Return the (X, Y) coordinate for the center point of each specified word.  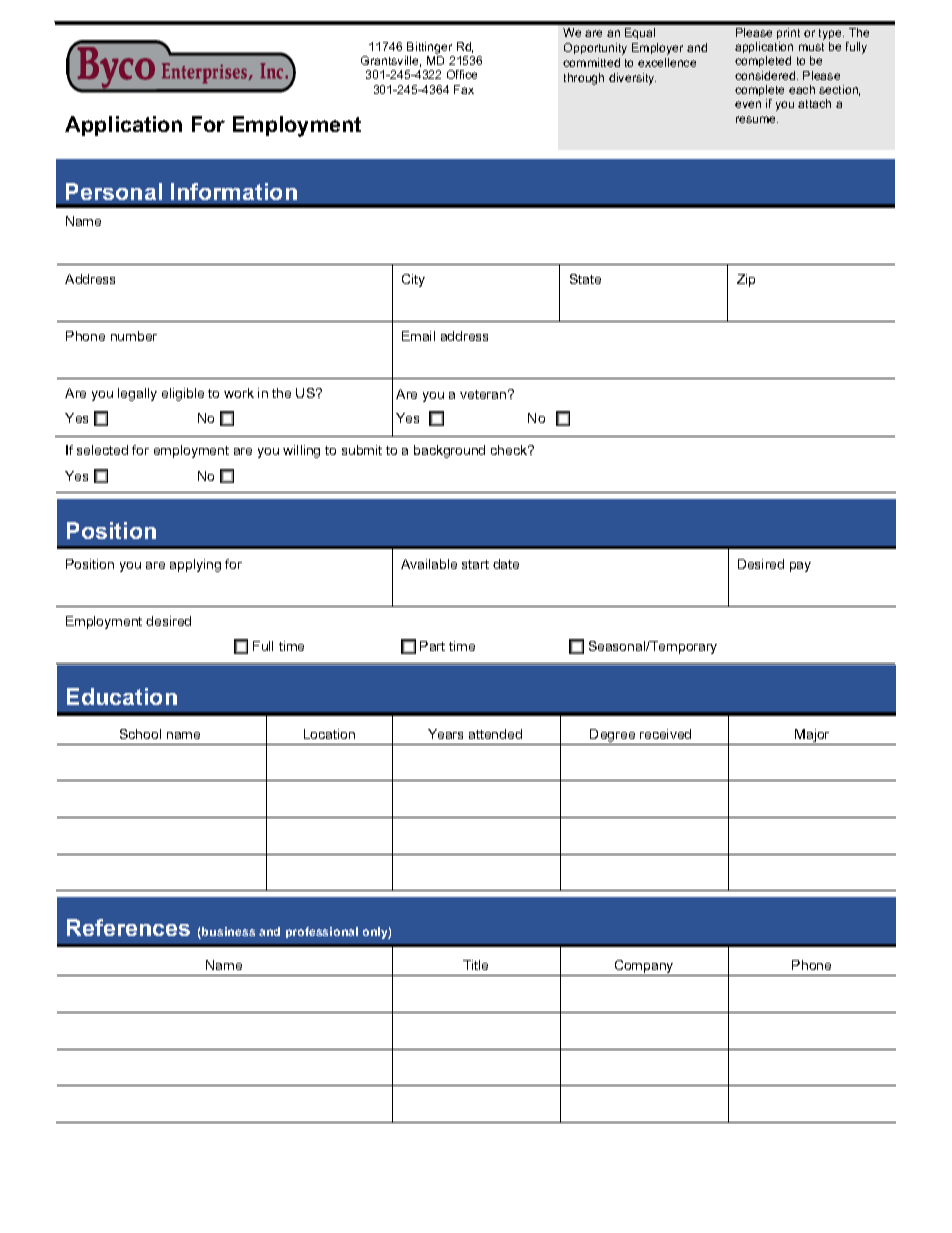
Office (462, 74)
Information (234, 191)
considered (766, 75)
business (227, 933)
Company (644, 968)
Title (475, 965)
